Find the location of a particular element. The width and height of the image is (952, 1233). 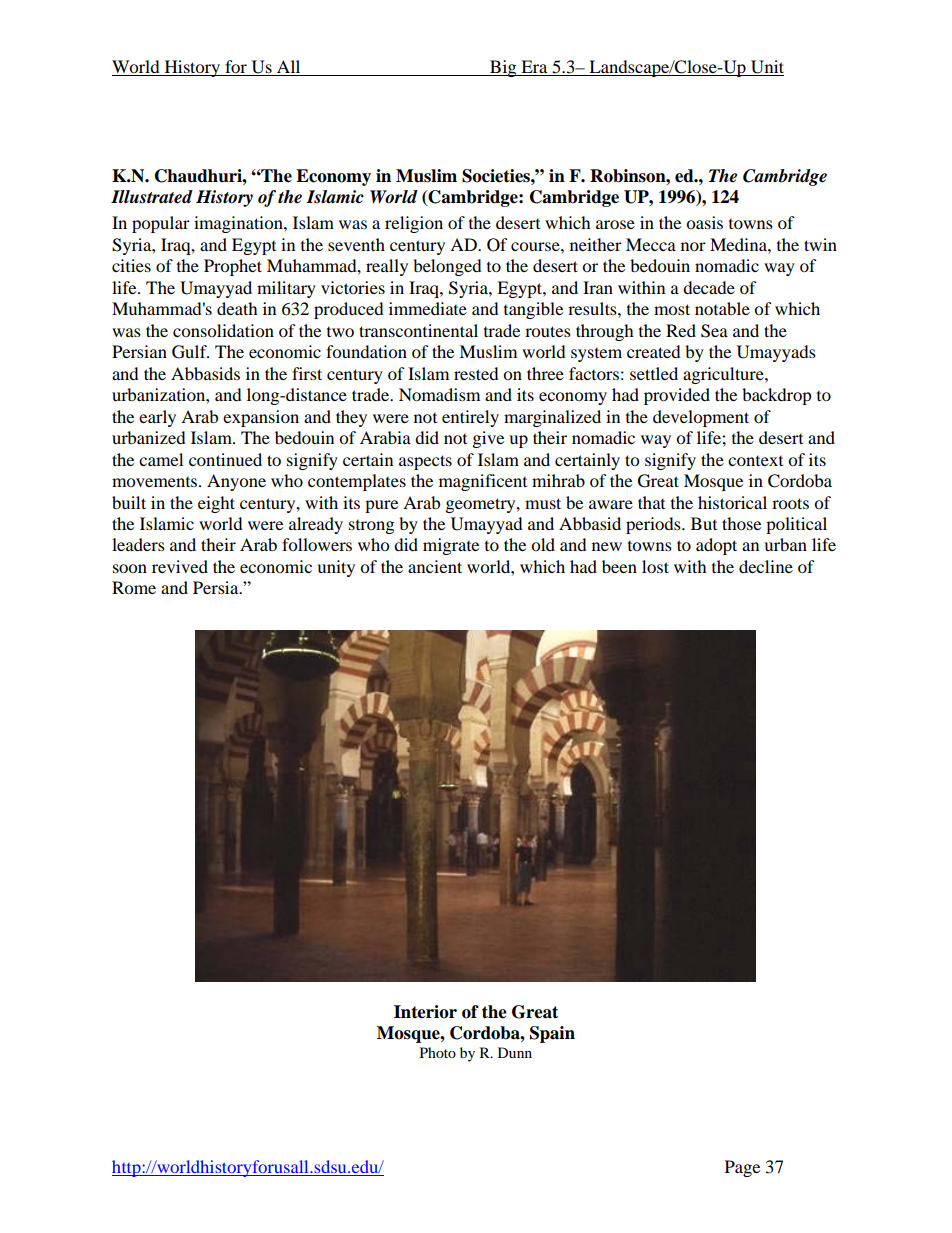

Dunn is located at coordinates (515, 1052).
